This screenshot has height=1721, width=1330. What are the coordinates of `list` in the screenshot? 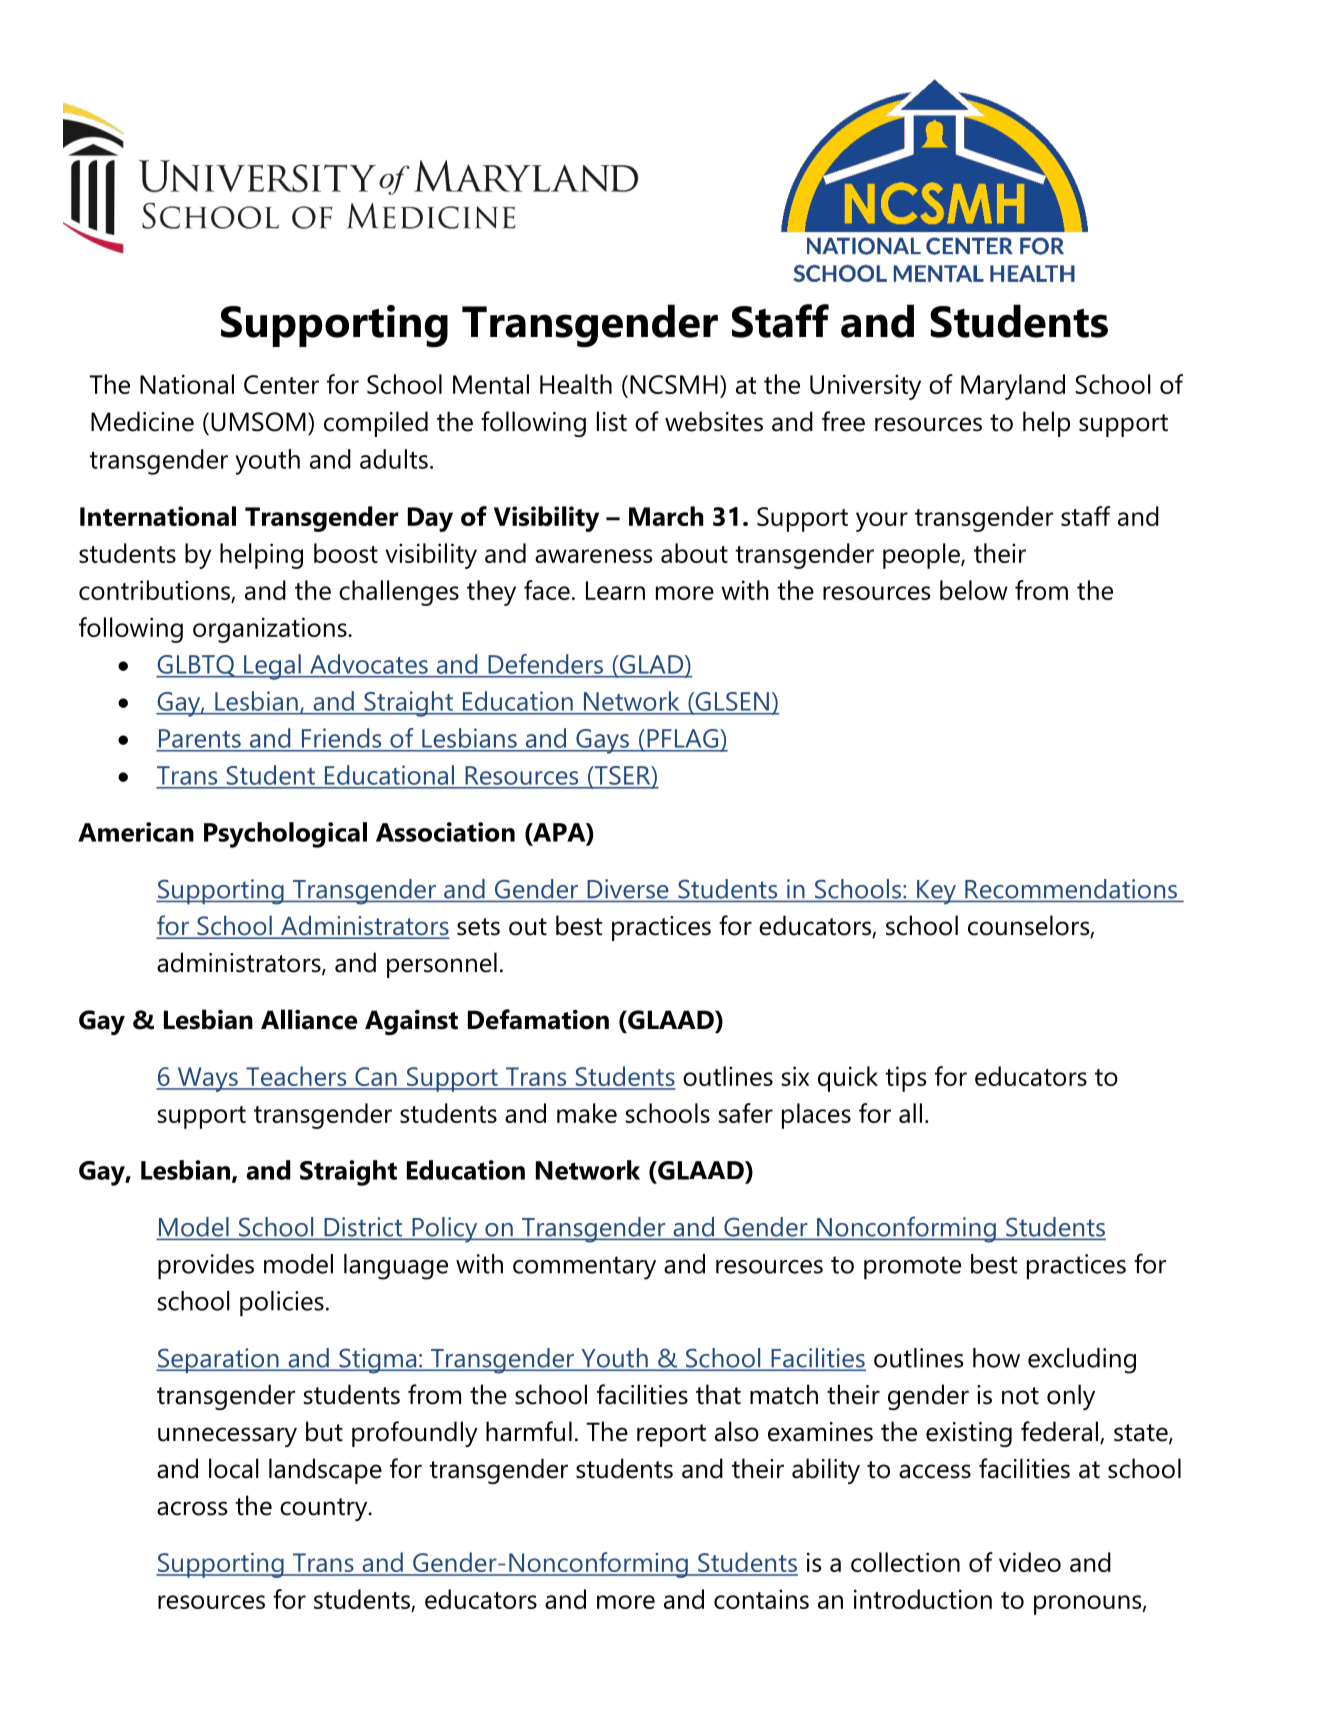 It's located at (612, 421).
